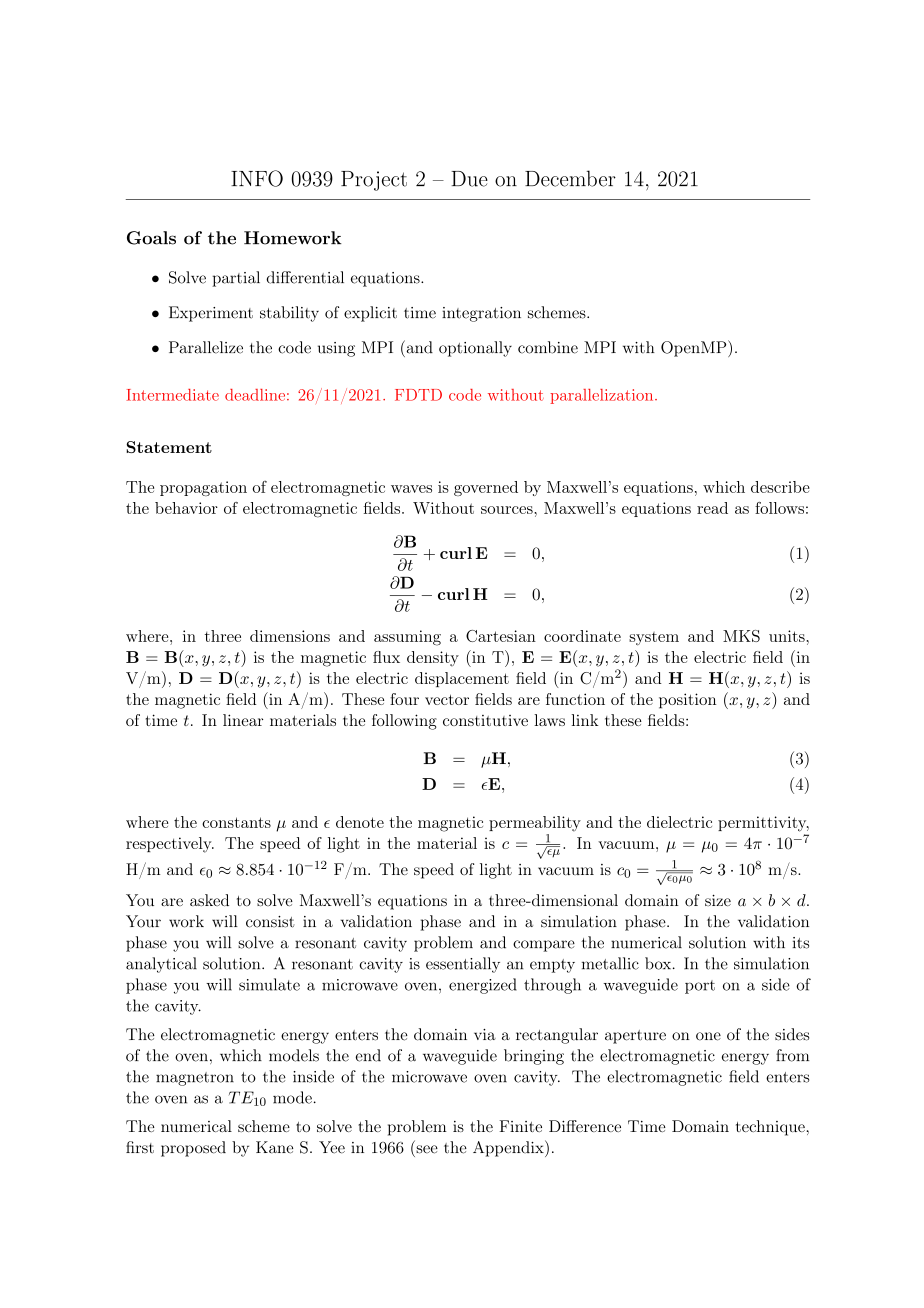 Image resolution: width=924 pixels, height=1308 pixels. What do you see at coordinates (486, 488) in the page?
I see `governed` at bounding box center [486, 488].
